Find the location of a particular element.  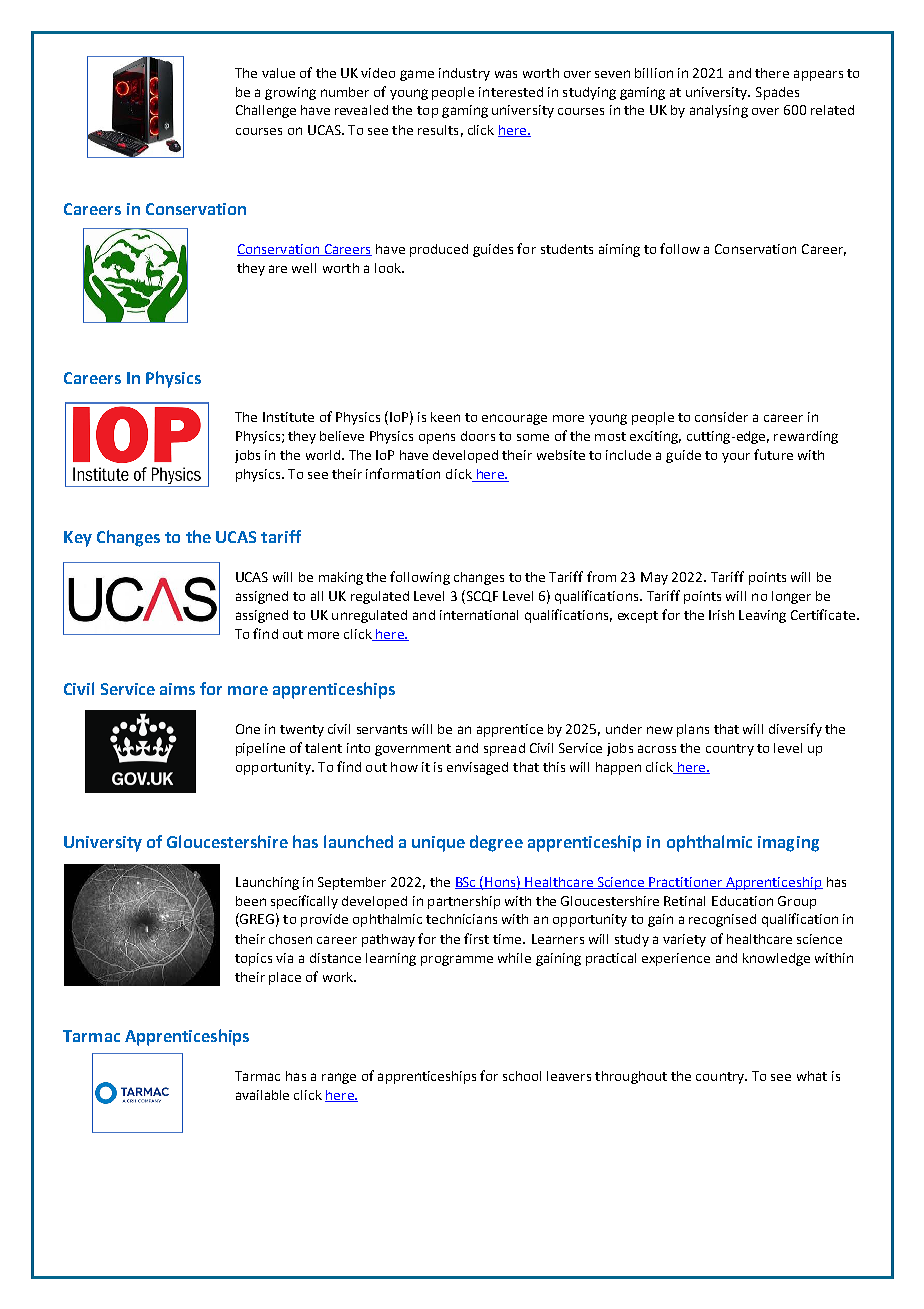

school is located at coordinates (522, 1076).
